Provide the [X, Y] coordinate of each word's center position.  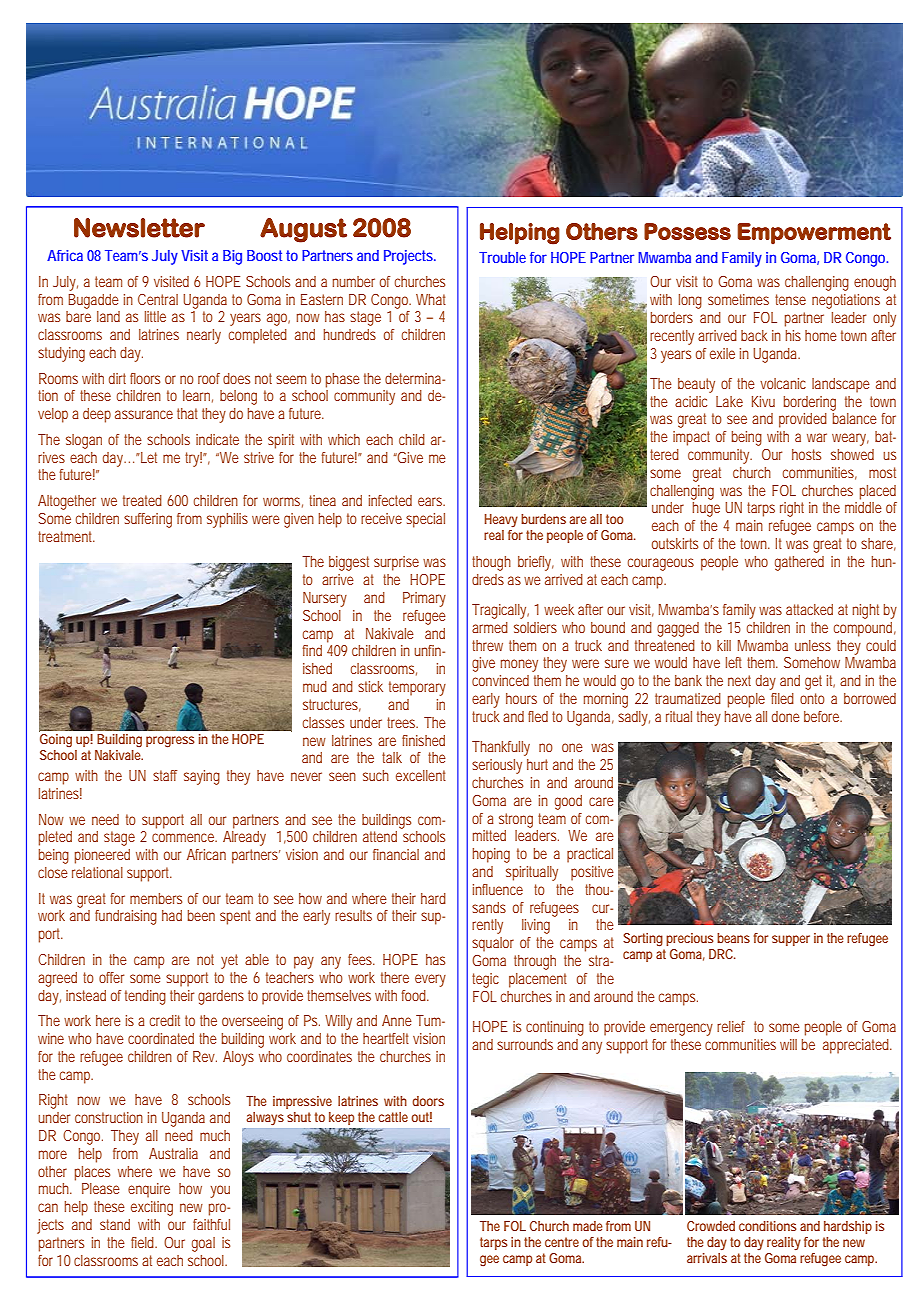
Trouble [502, 257]
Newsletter [139, 228]
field [144, 1242]
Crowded [711, 1226]
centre [562, 1242]
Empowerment [814, 234]
